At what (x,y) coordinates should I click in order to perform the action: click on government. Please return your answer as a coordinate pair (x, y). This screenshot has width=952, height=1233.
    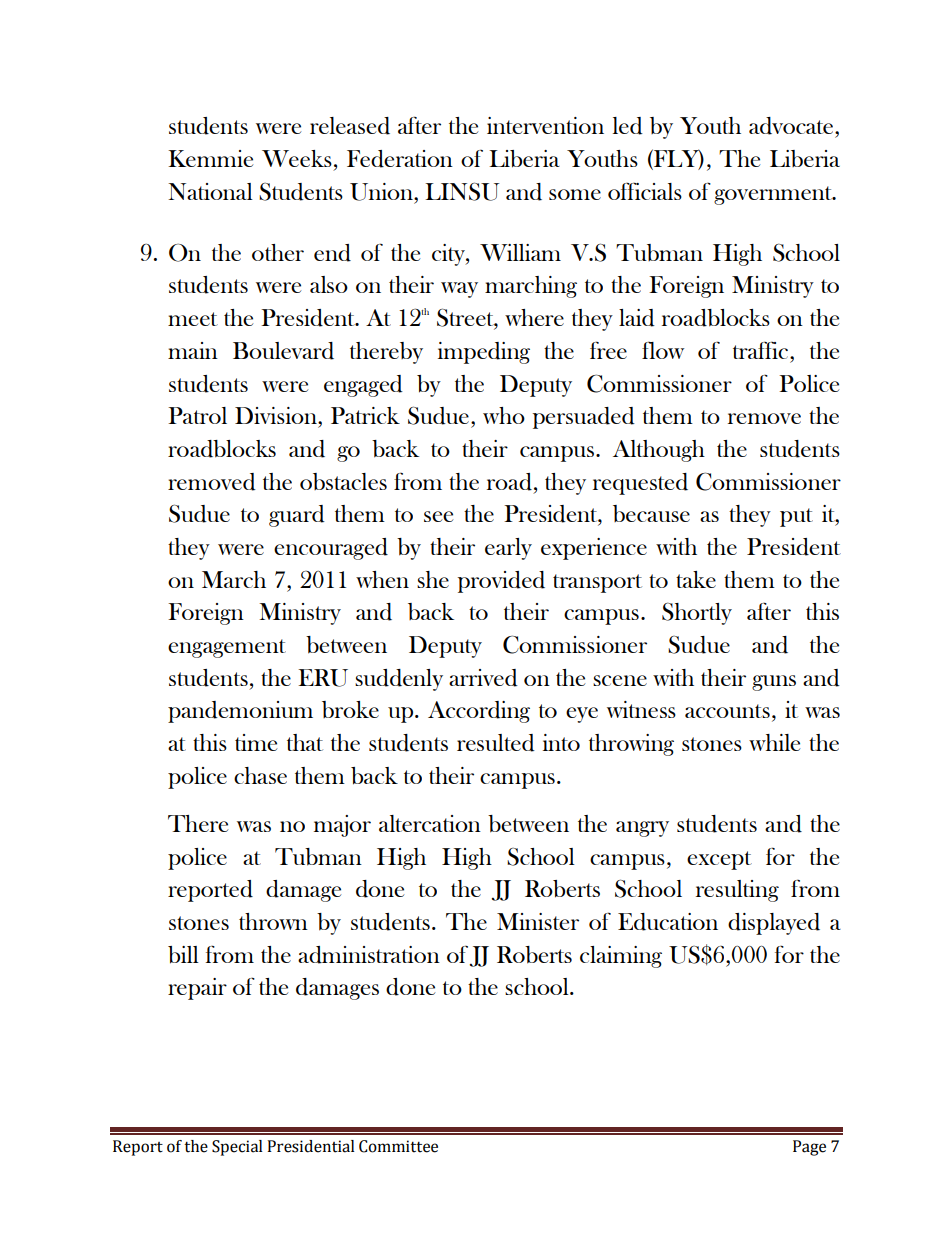
    Looking at the image, I should click on (774, 195).
